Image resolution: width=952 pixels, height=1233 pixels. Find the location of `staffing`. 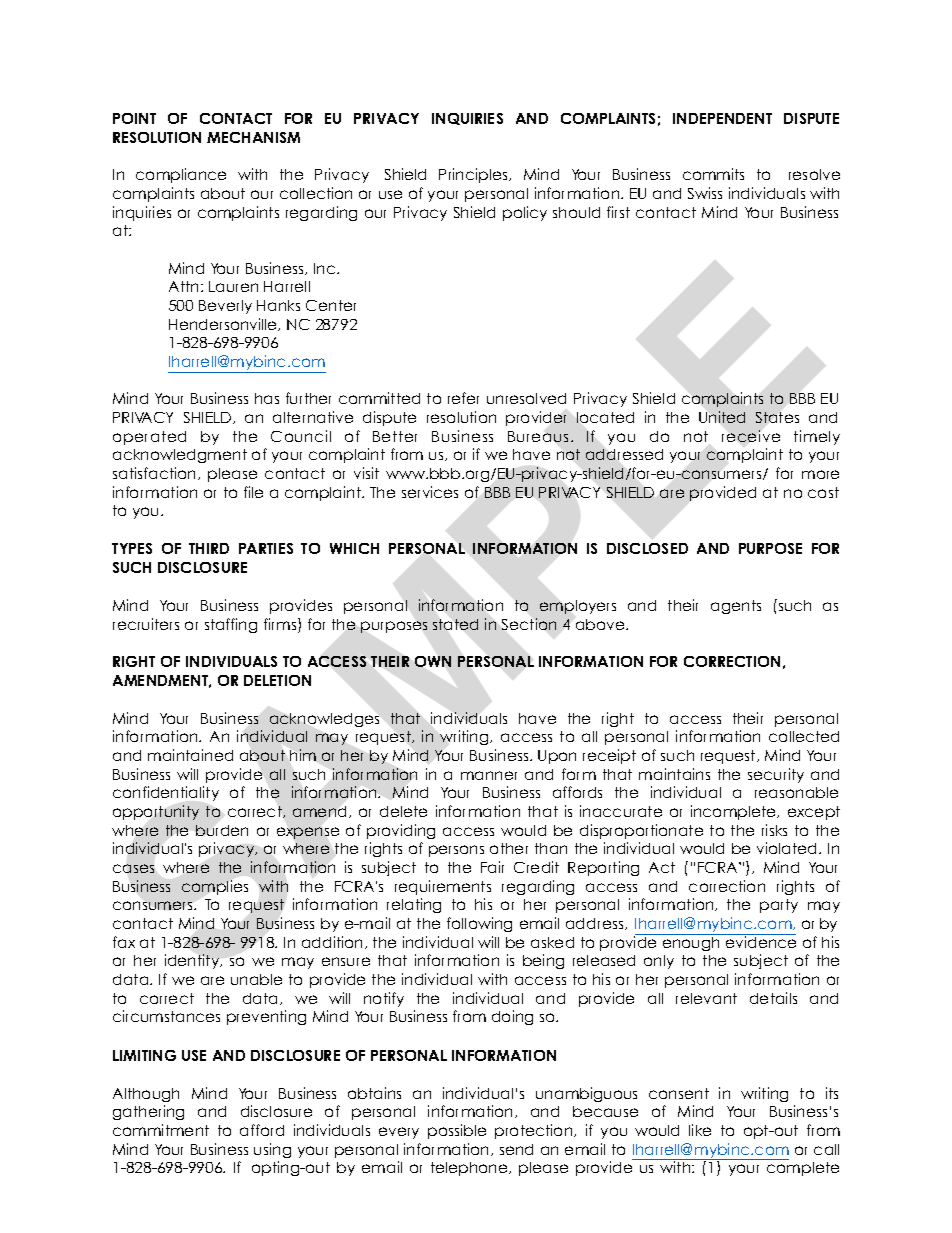

staffing is located at coordinates (231, 625).
